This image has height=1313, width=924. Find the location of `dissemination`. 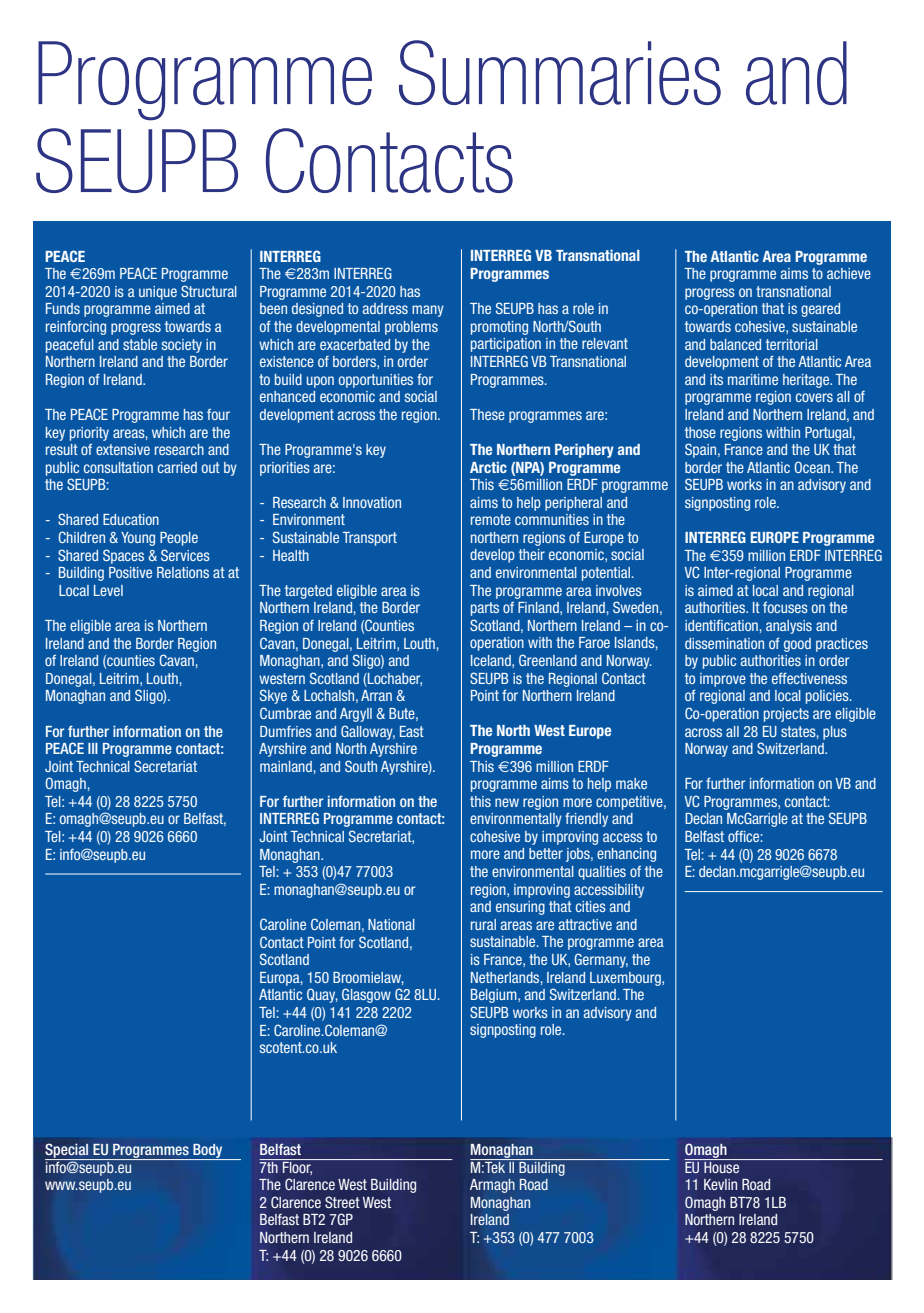

dissemination is located at coordinates (724, 643).
